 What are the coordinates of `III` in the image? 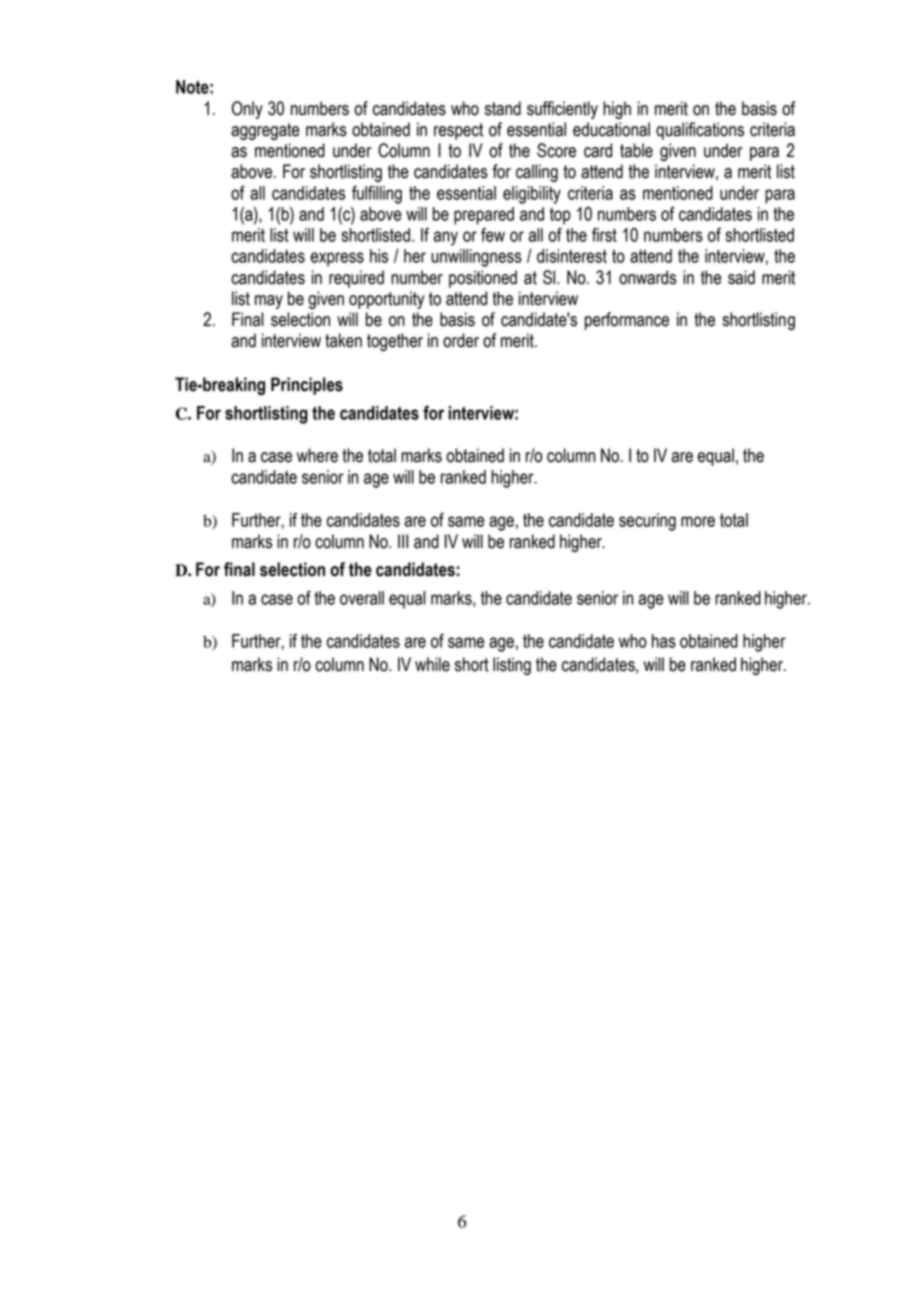 It's located at (403, 541).
